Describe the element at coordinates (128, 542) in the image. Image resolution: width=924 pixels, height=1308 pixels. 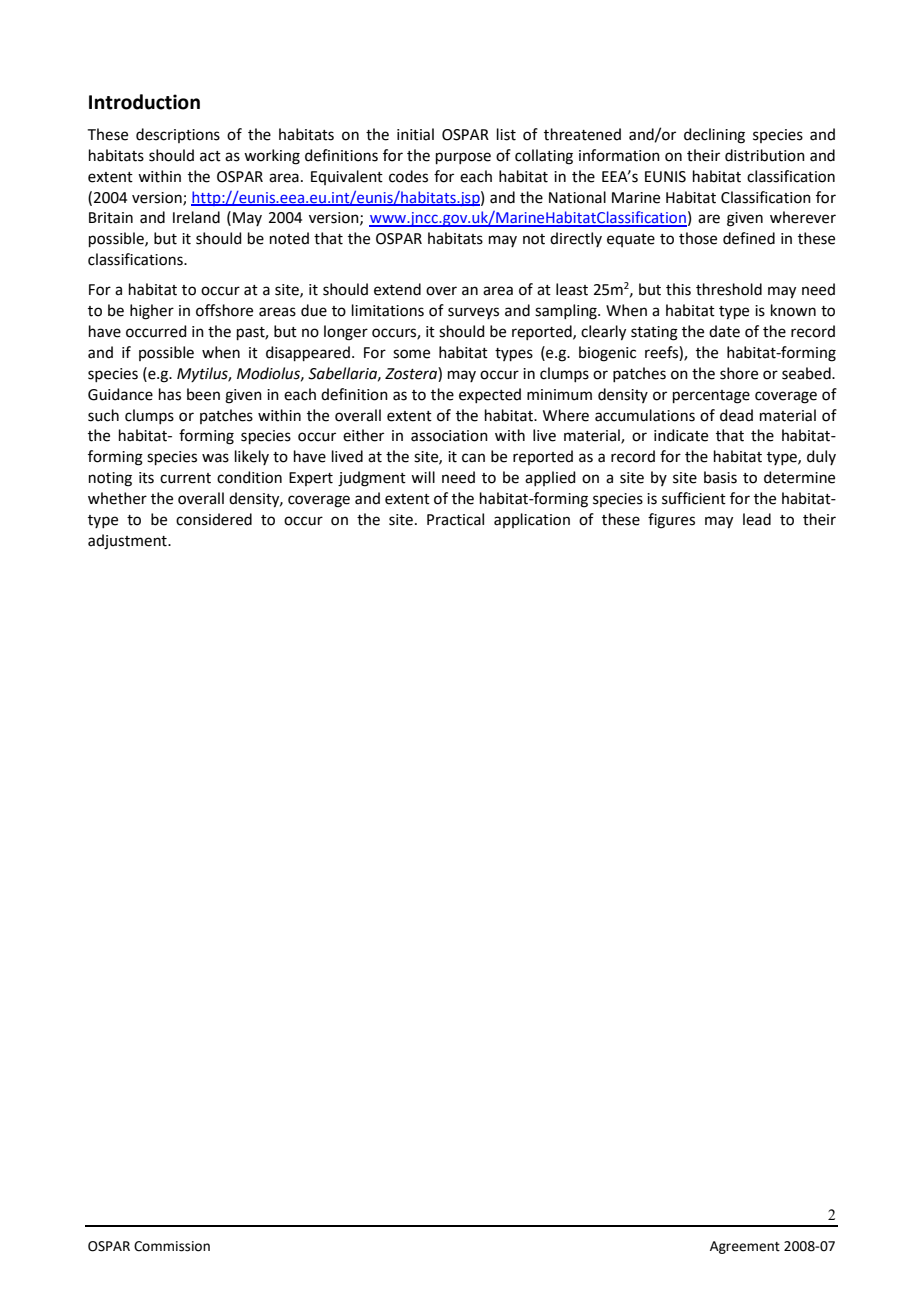
I see `adjustment` at that location.
